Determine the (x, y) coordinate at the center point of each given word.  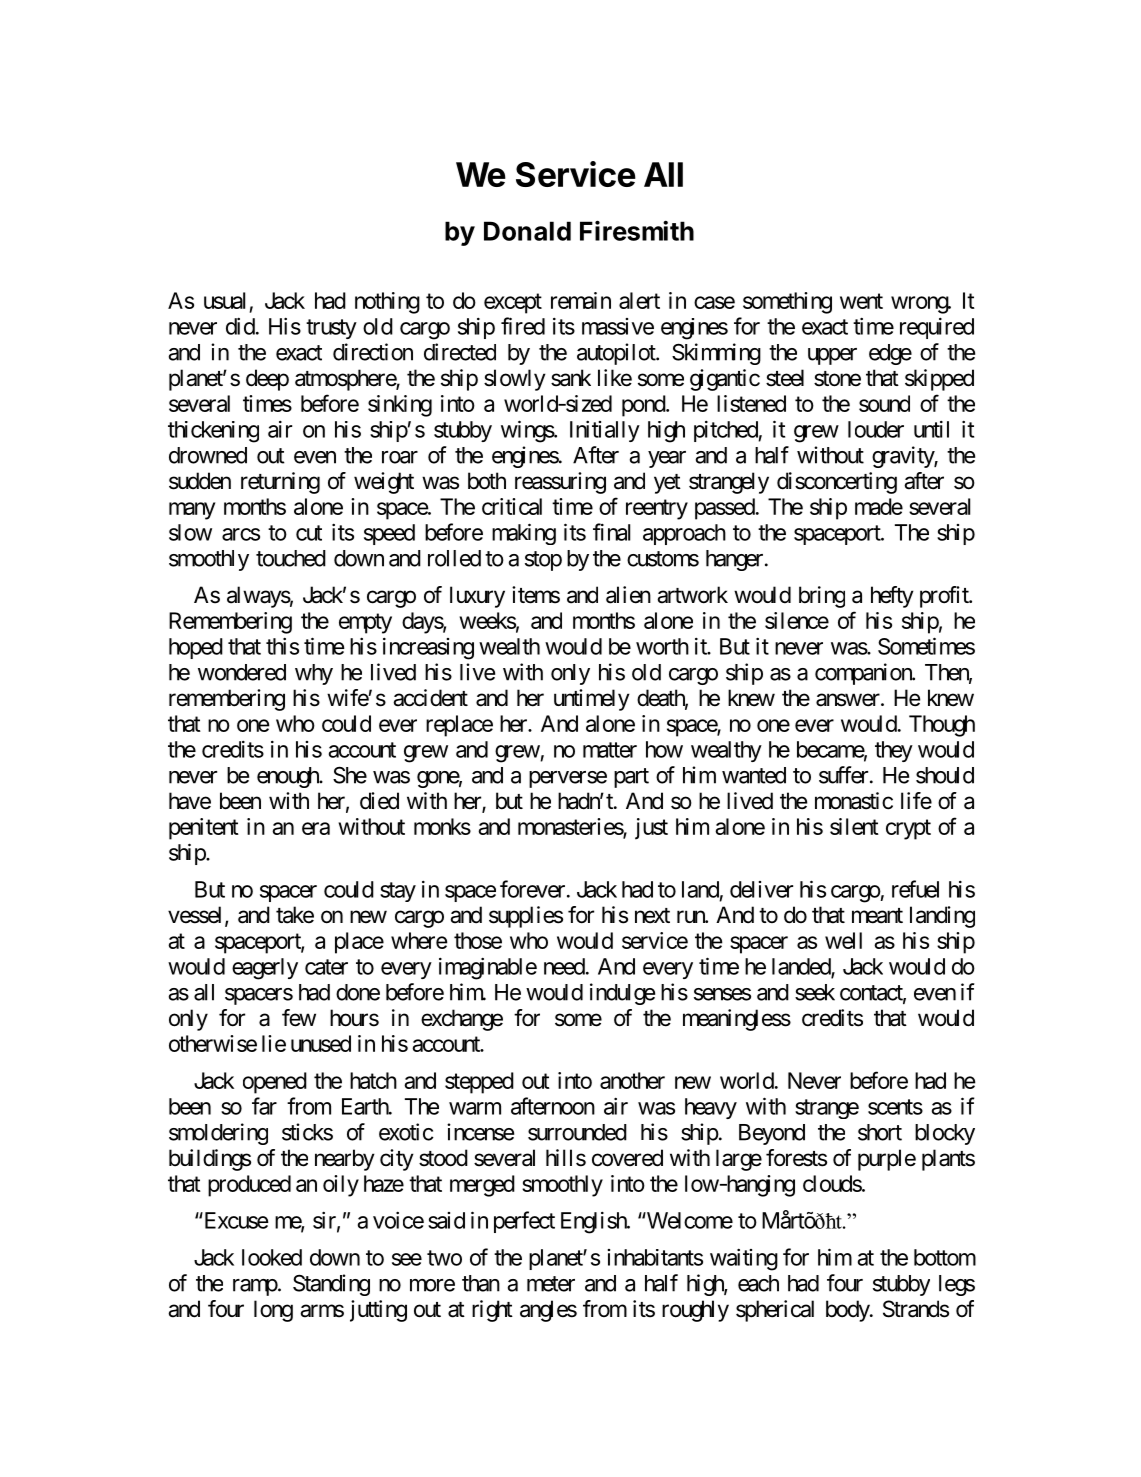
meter (551, 1284)
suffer (843, 775)
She (350, 775)
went (861, 301)
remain (581, 300)
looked (272, 1257)
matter (610, 750)
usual (224, 300)
